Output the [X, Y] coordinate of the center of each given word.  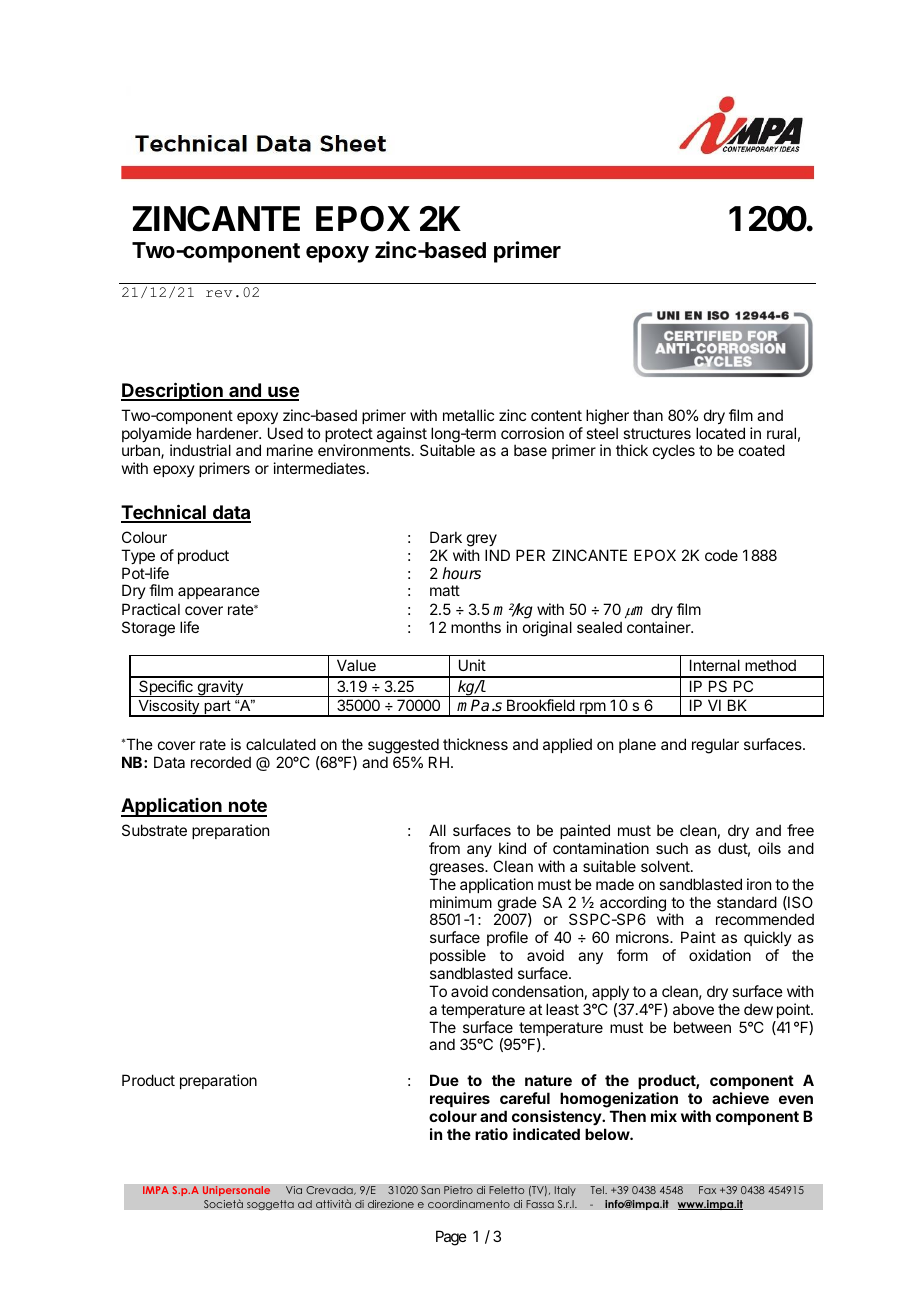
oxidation [720, 955]
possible [458, 956]
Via [294, 1190]
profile [507, 938]
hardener [228, 433]
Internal [715, 665]
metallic [468, 415]
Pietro [458, 1190]
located [720, 433]
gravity [220, 688]
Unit [472, 665]
